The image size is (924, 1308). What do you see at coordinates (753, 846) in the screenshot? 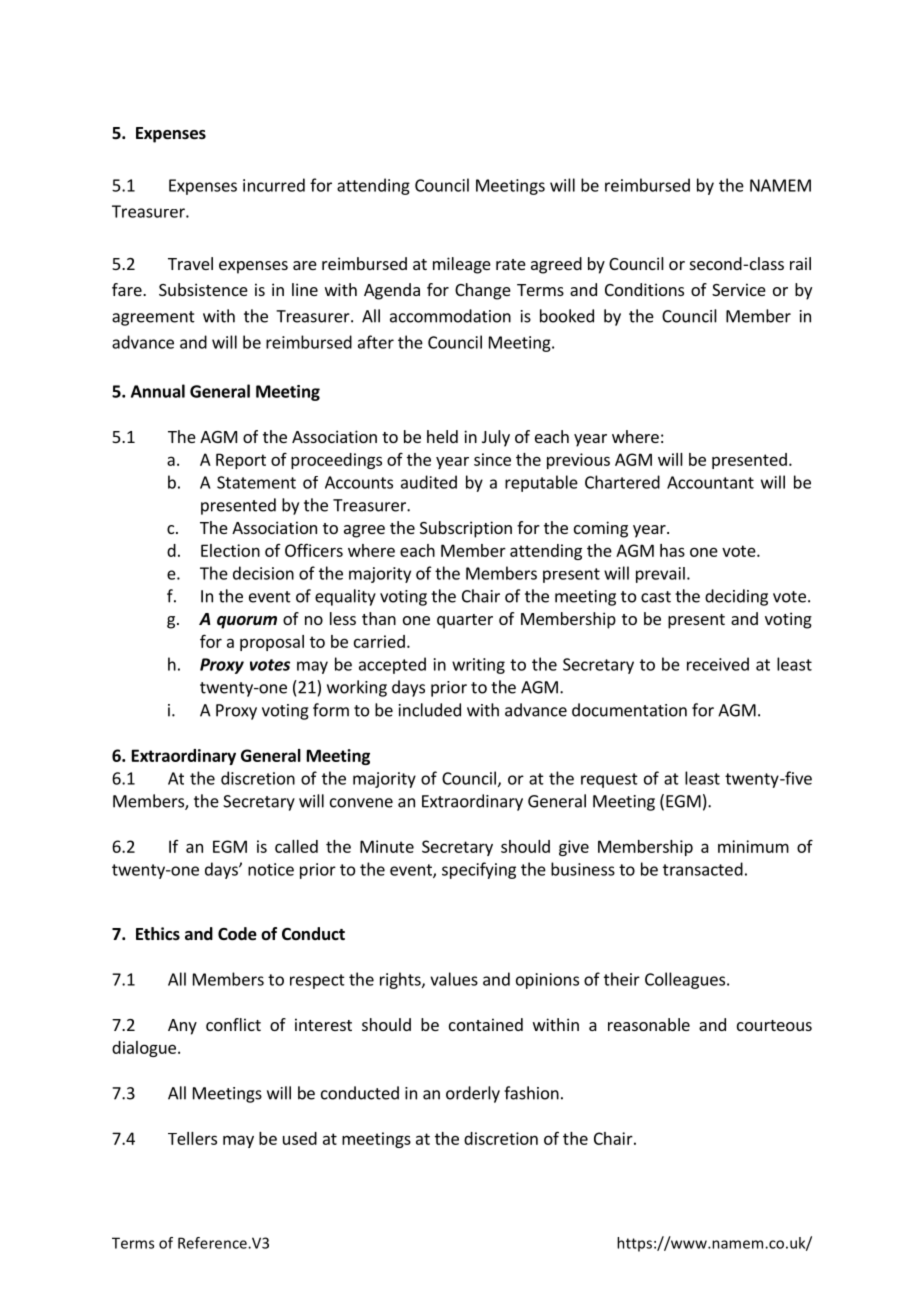
I see `minimum` at bounding box center [753, 846].
